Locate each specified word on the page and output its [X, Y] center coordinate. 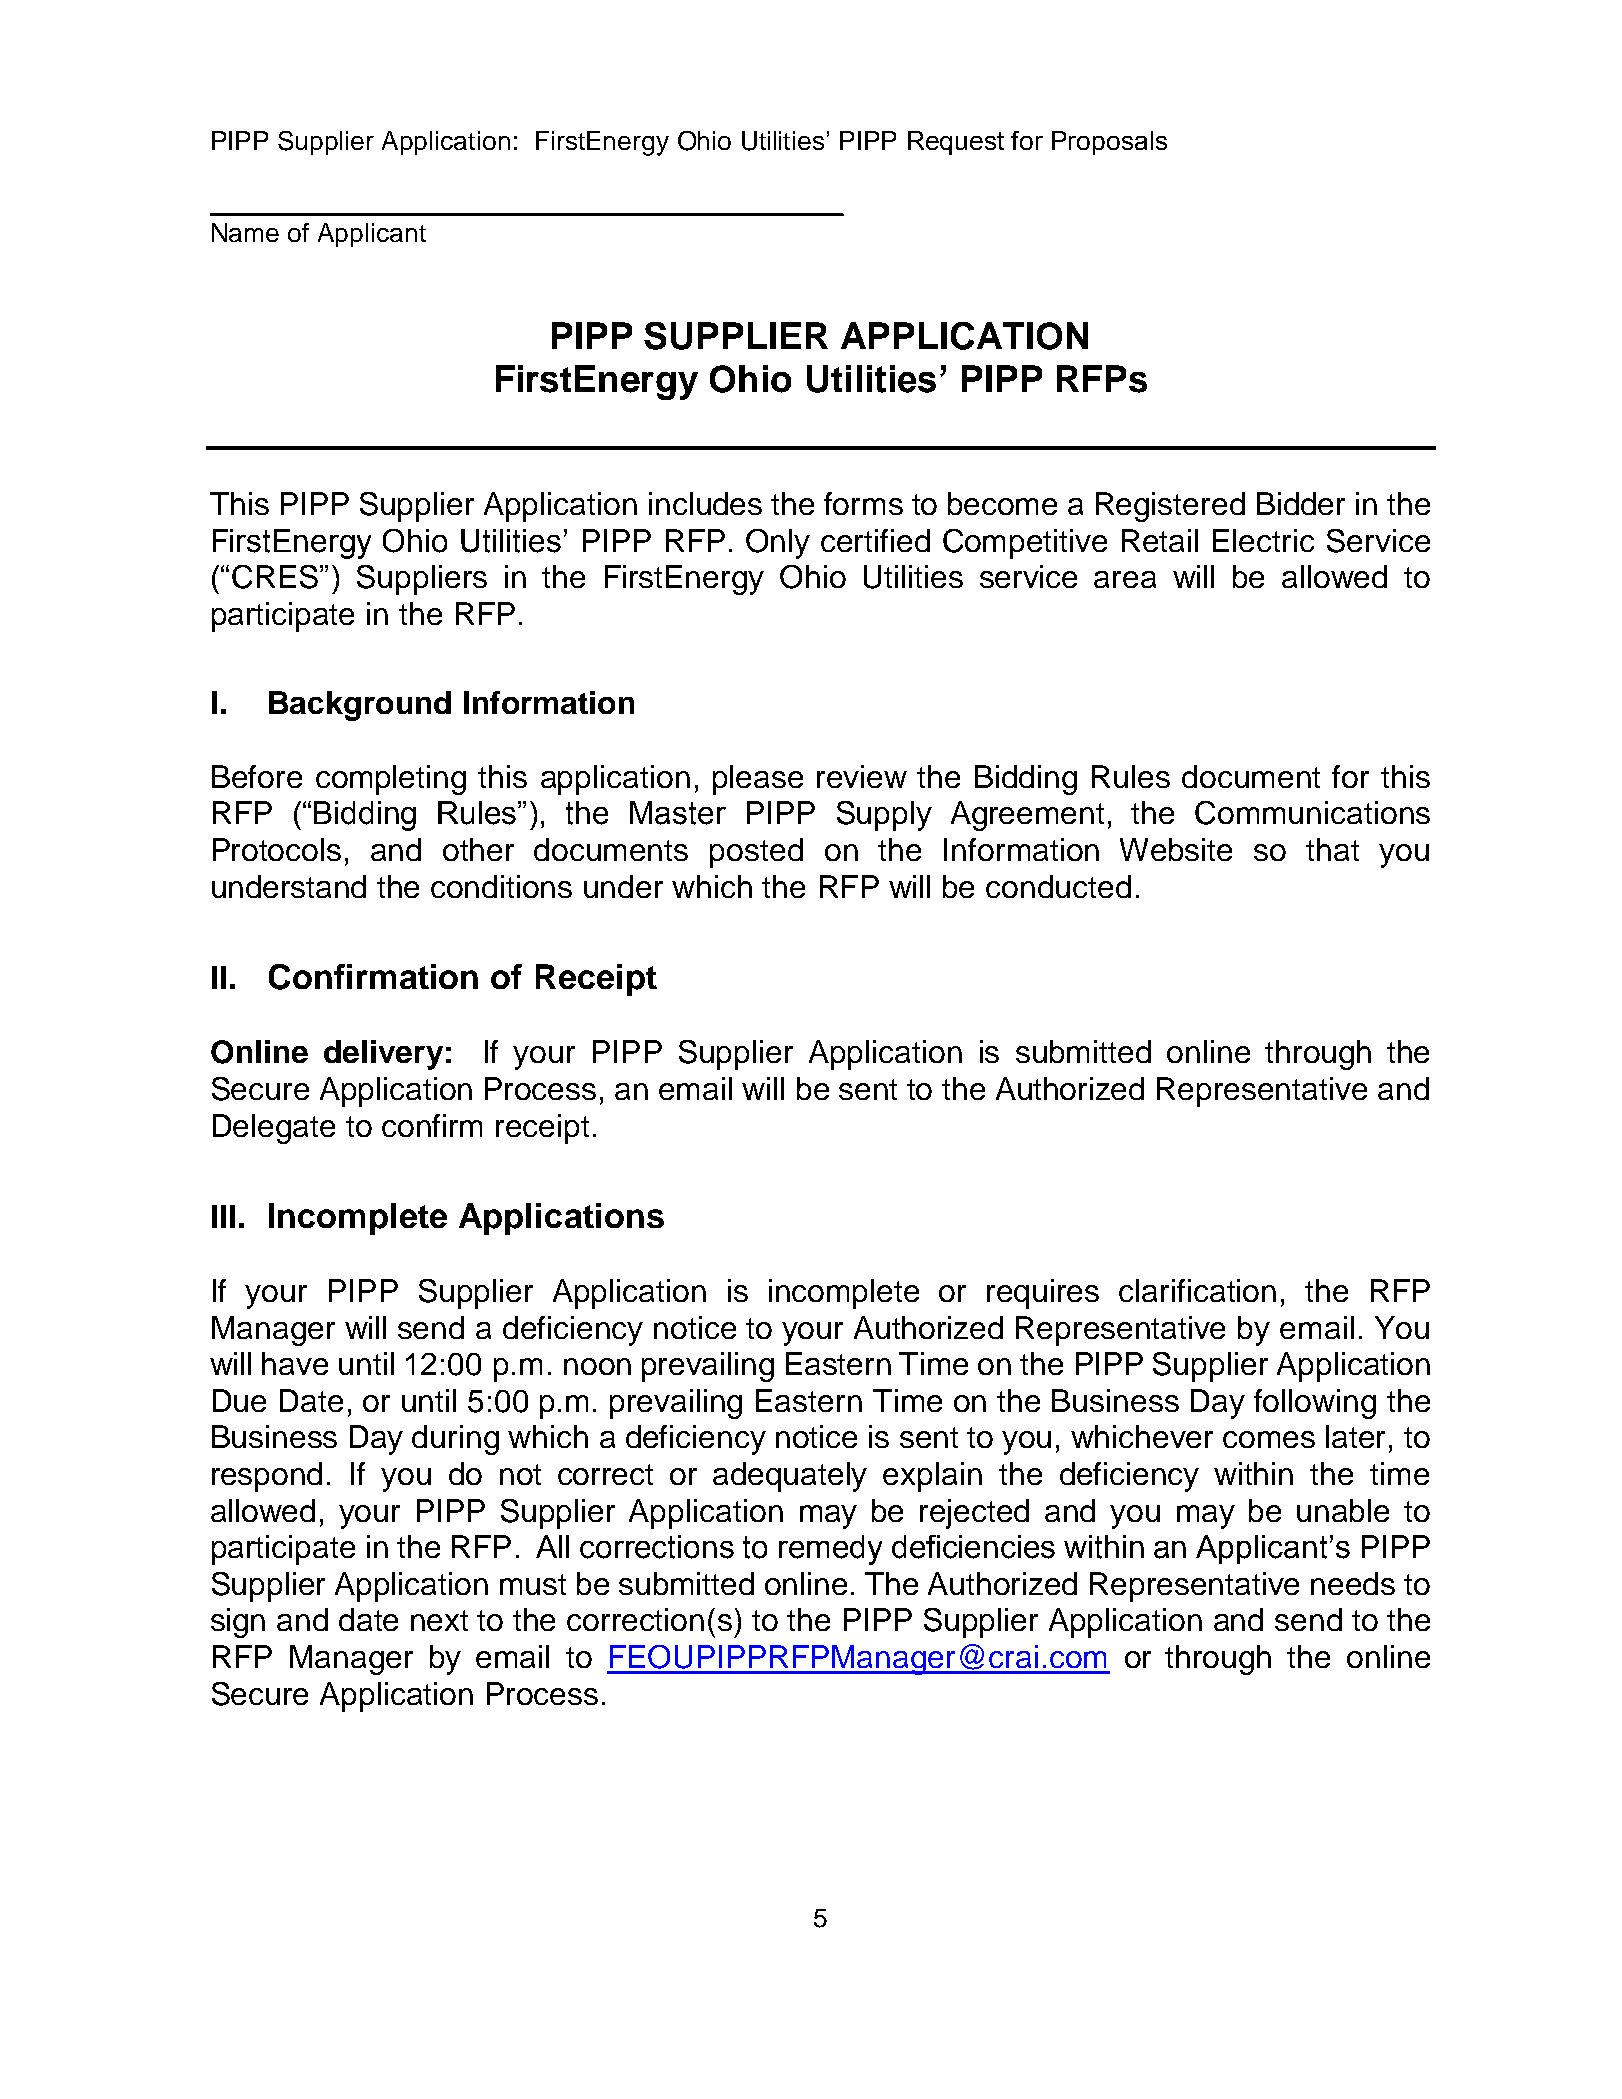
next [439, 1620]
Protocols [277, 849]
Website [1176, 849]
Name [245, 232]
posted [756, 853]
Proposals [1109, 143]
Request [956, 143]
